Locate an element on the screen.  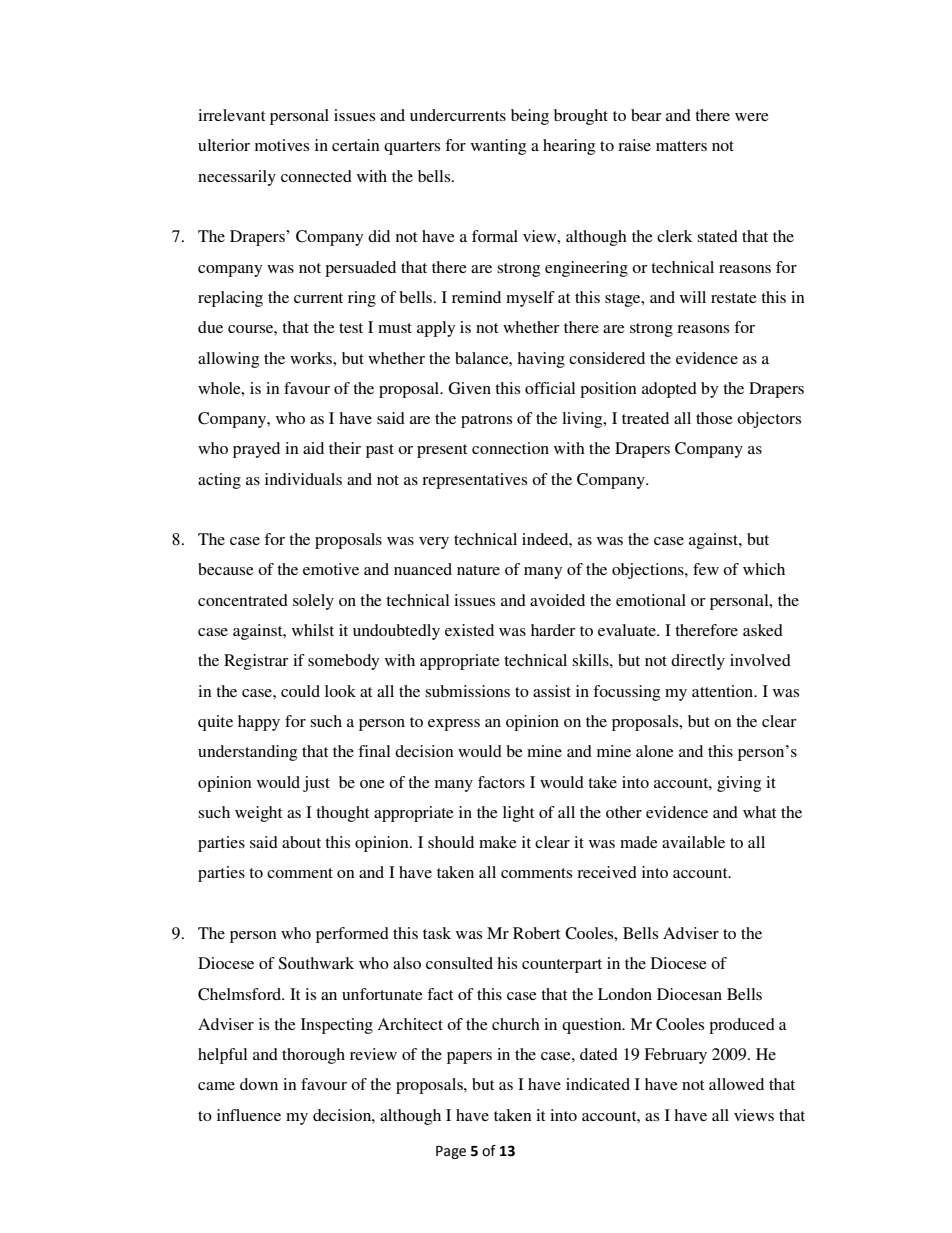
adopted is located at coordinates (669, 390).
